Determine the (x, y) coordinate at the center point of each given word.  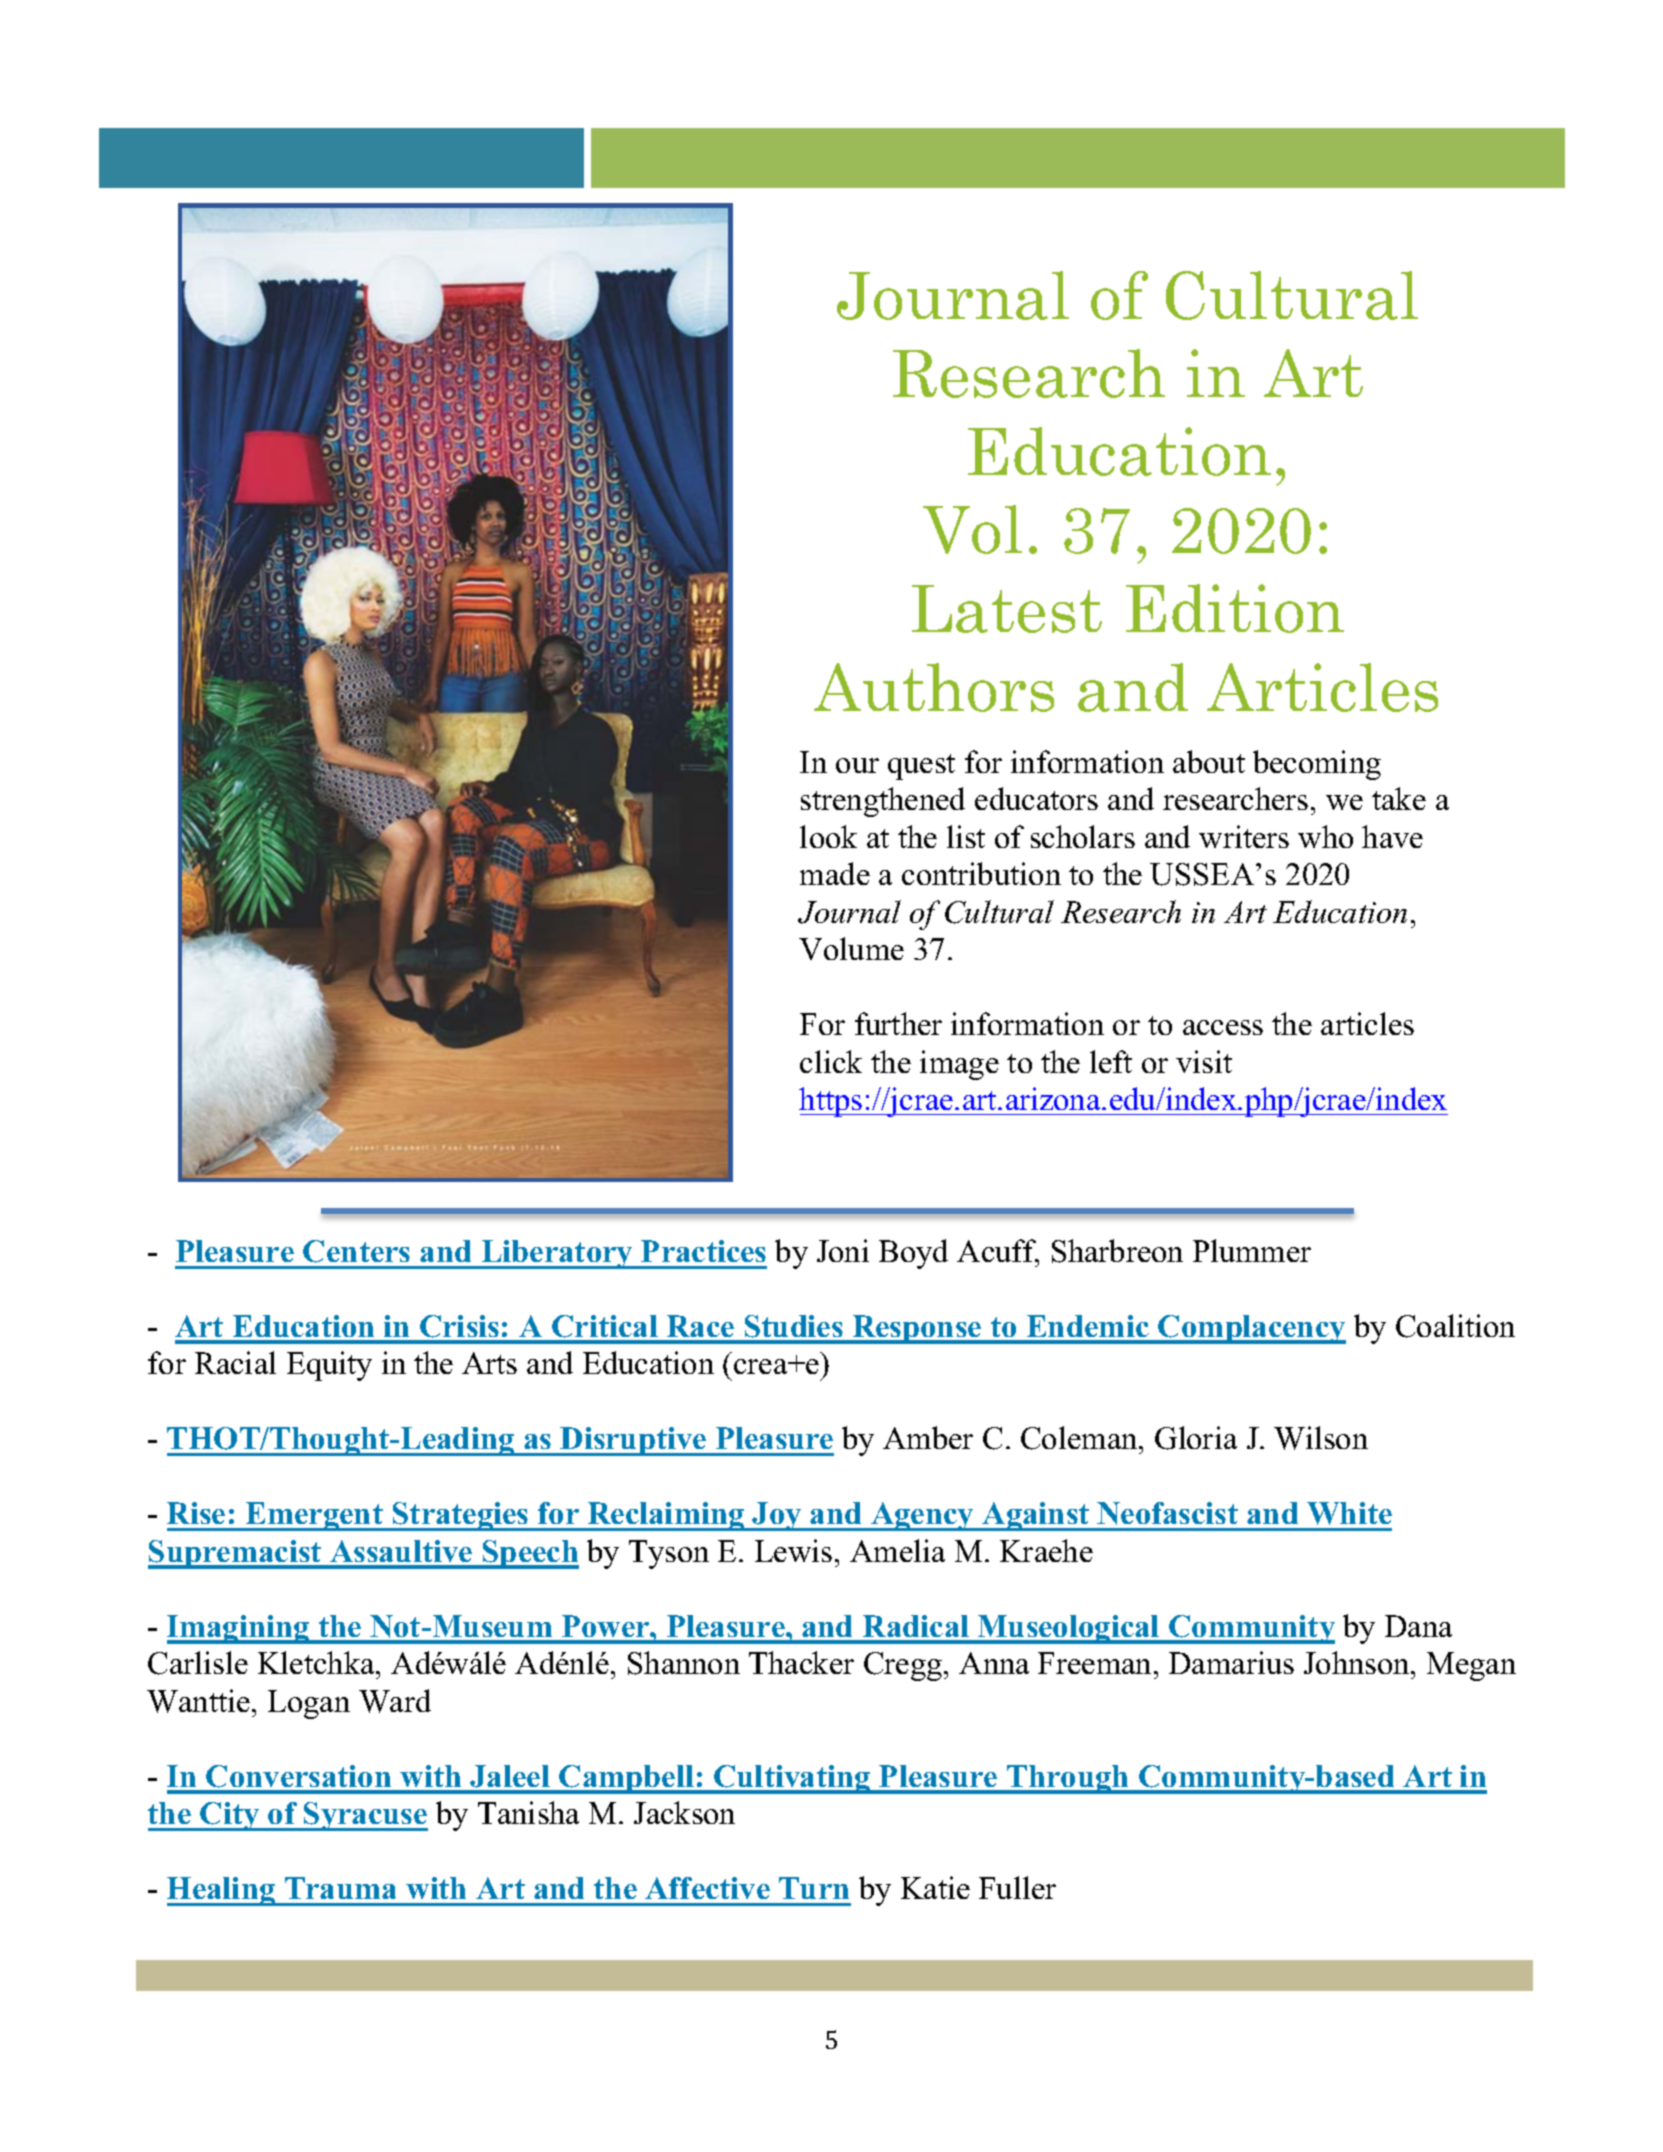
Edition (1235, 608)
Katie (935, 1887)
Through (1068, 1779)
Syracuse (365, 1816)
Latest (1007, 609)
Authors (934, 687)
